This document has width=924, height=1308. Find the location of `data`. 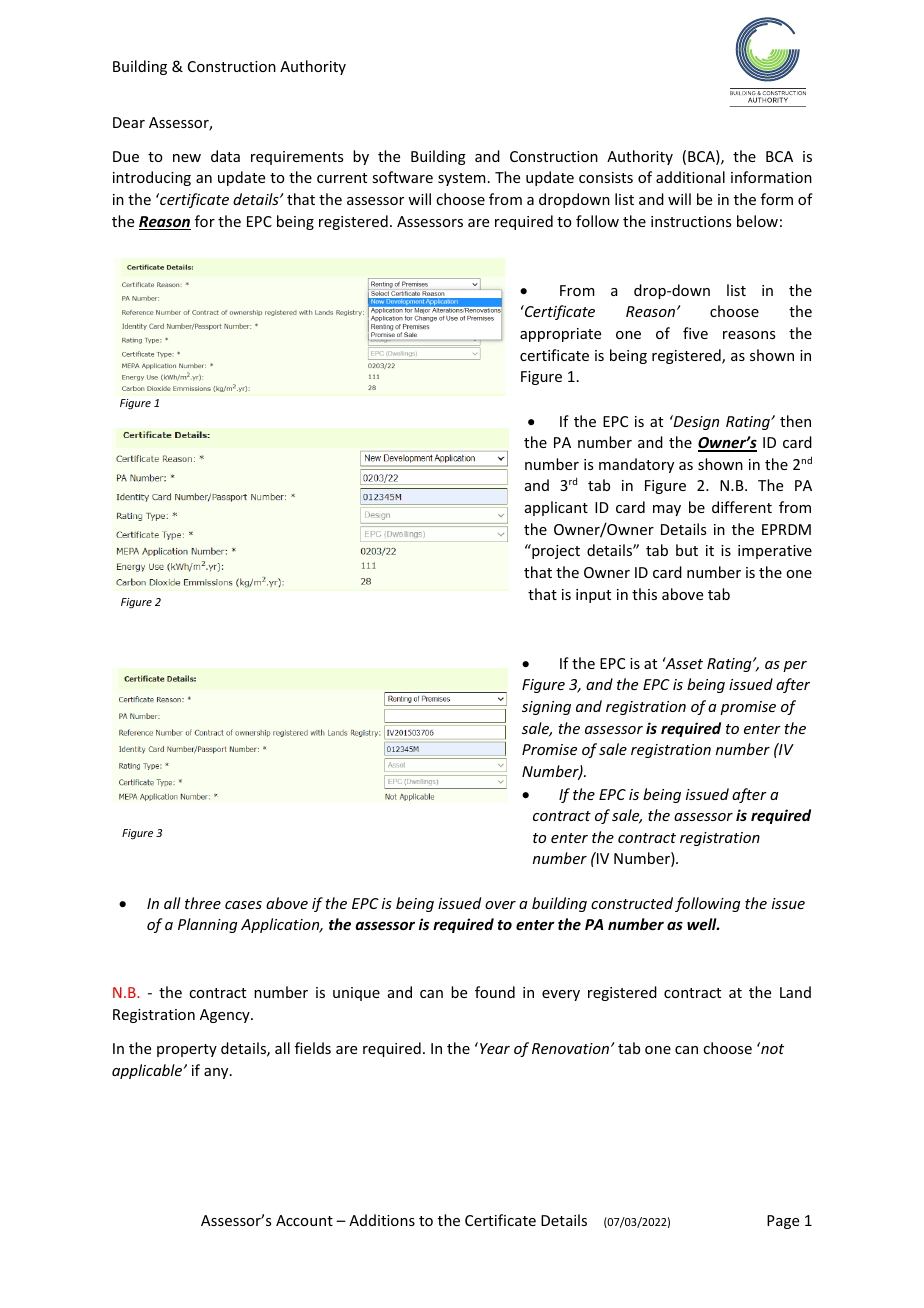

data is located at coordinates (225, 156).
